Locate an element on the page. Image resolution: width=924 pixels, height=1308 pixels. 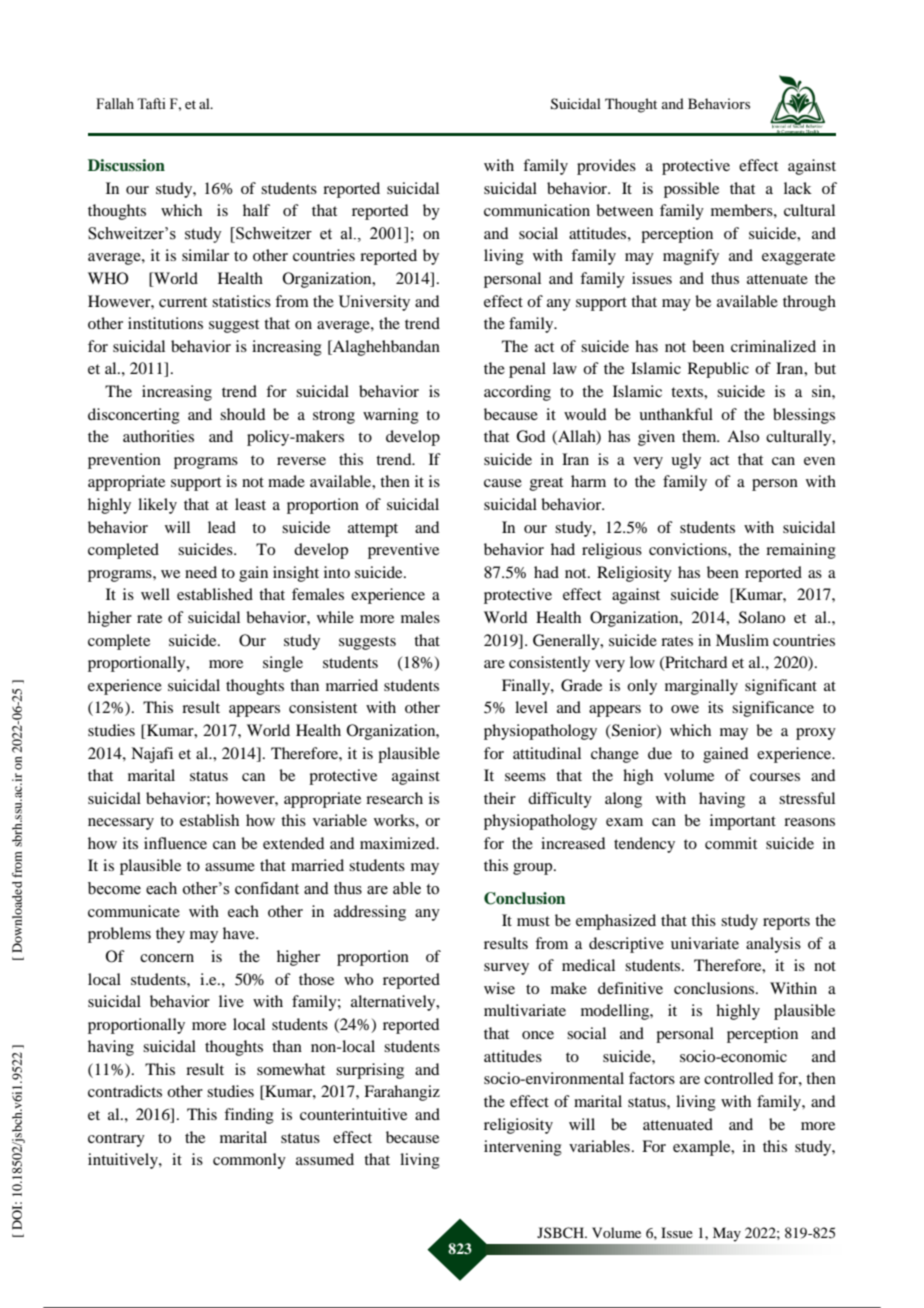
finding is located at coordinates (249, 1116).
